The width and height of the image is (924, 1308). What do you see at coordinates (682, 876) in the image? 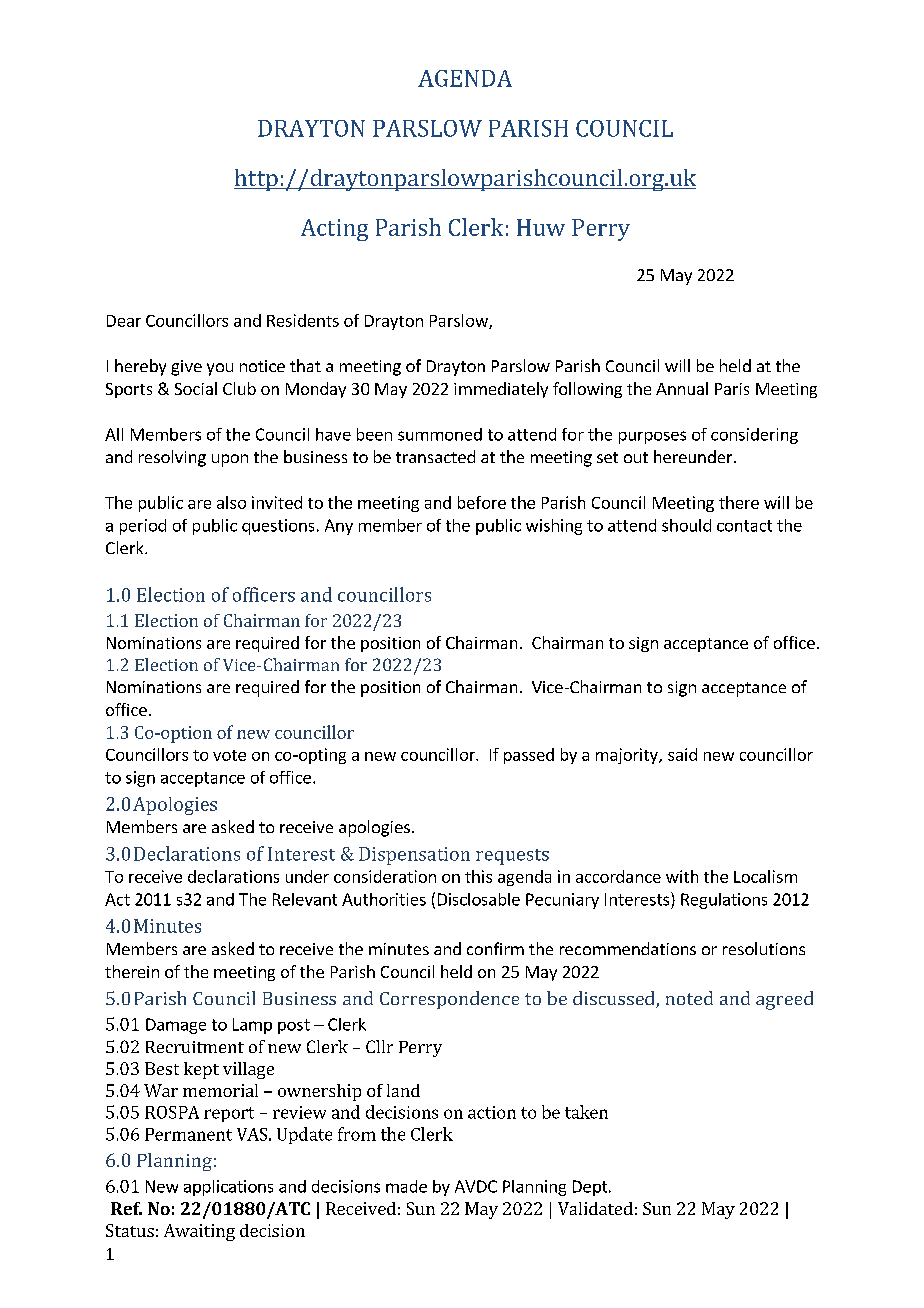
I see `with` at bounding box center [682, 876].
